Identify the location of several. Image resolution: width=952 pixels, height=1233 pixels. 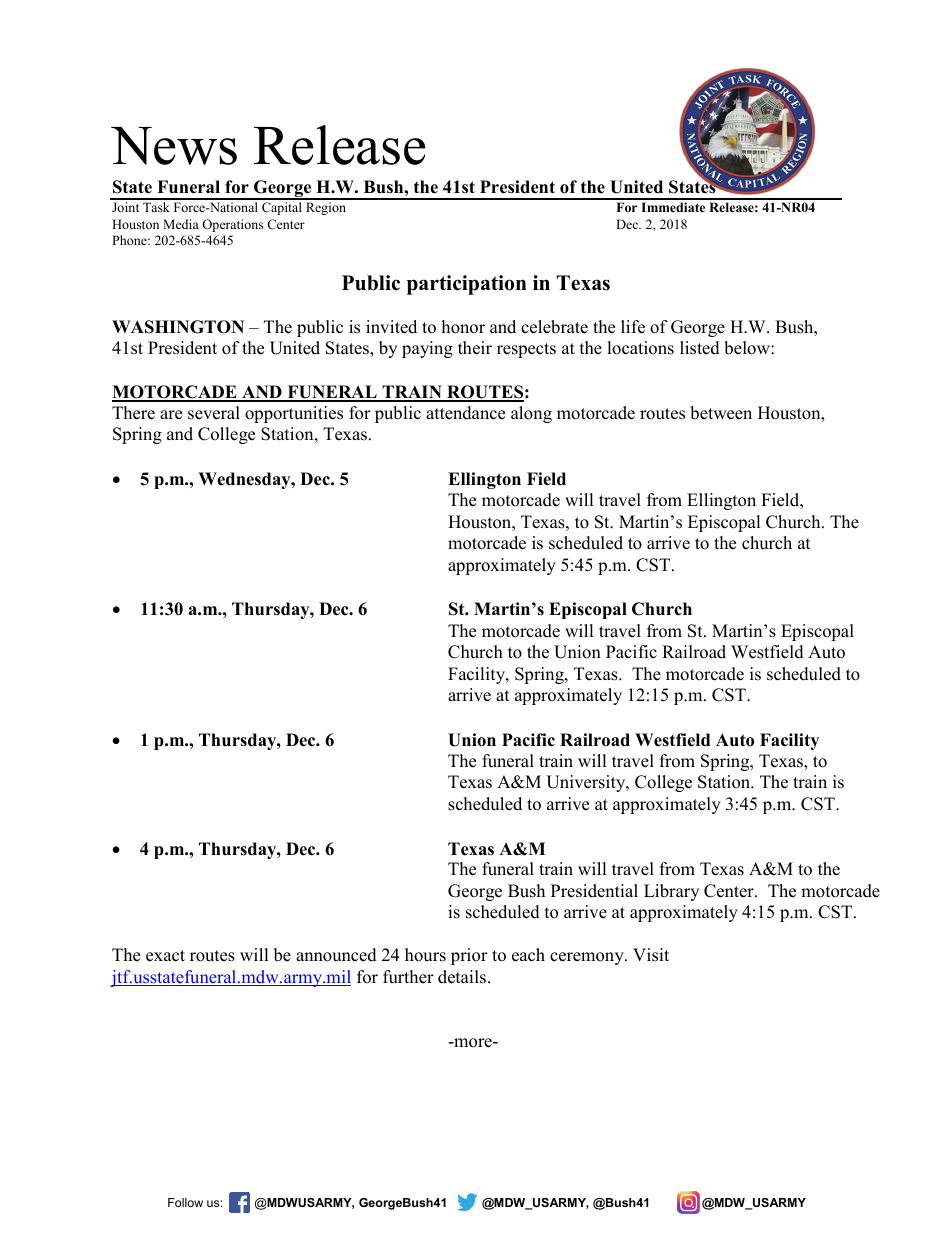
(214, 413).
